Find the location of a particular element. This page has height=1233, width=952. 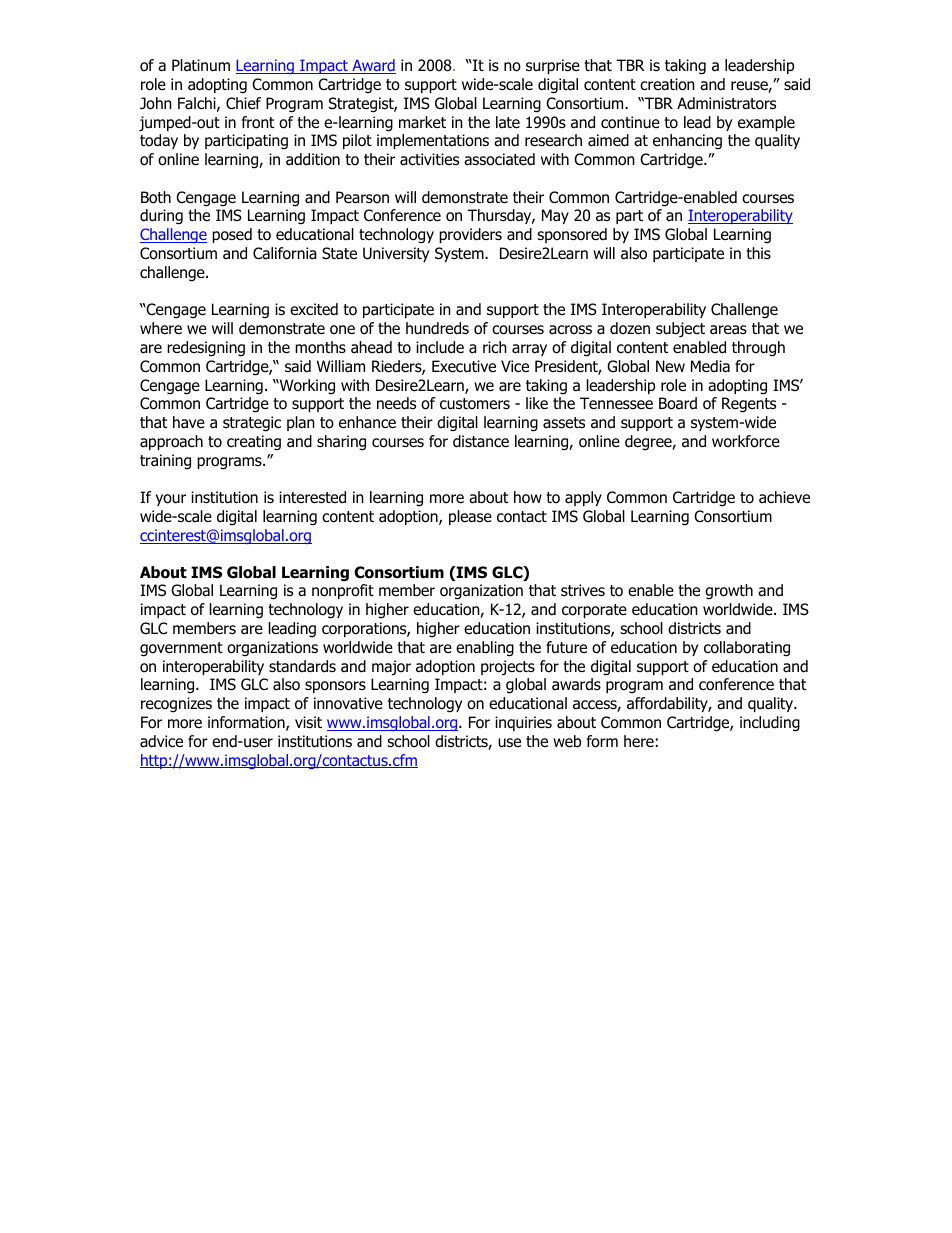

late is located at coordinates (508, 122).
